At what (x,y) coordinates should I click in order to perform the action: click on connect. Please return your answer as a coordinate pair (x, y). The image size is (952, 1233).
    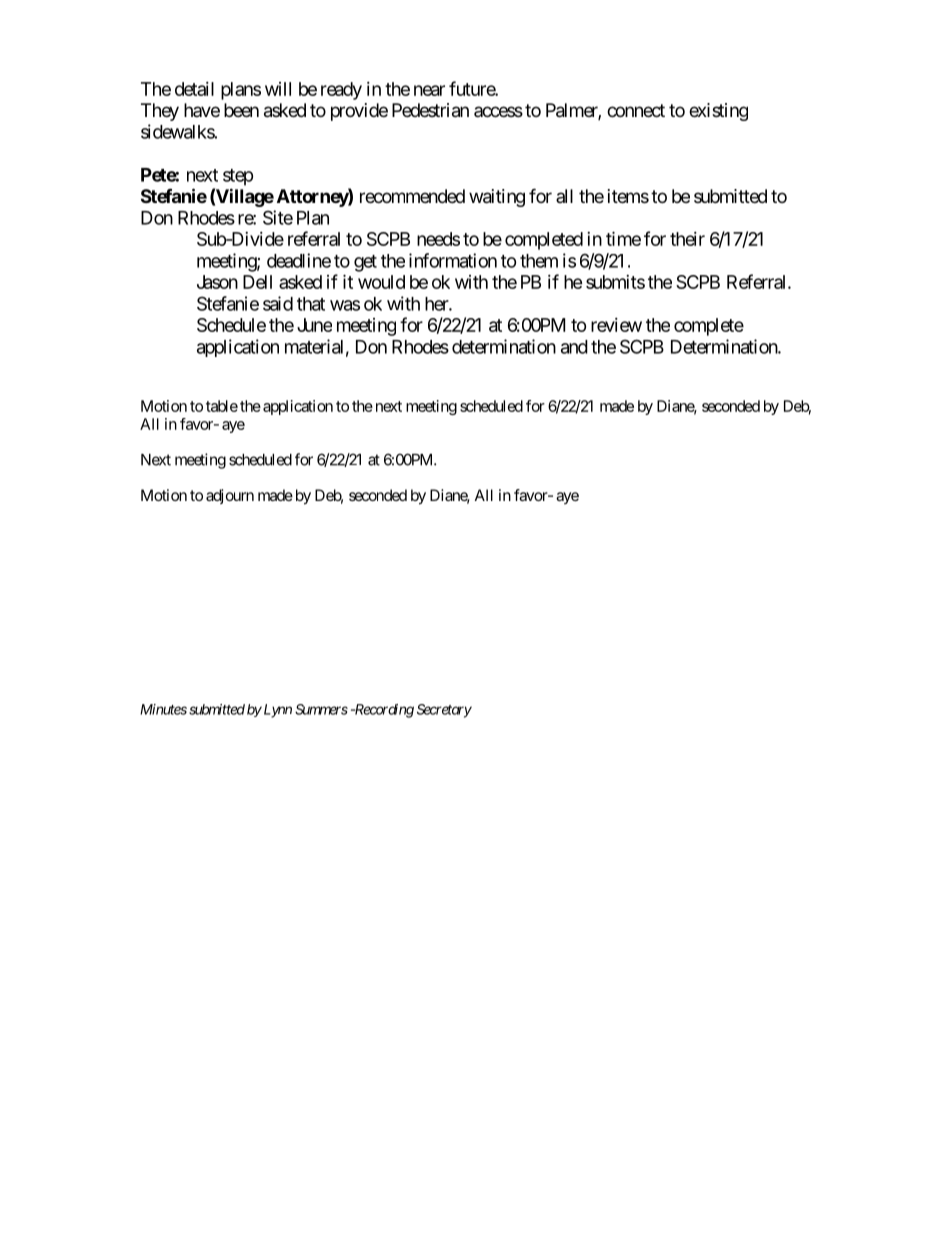
    Looking at the image, I should click on (636, 110).
